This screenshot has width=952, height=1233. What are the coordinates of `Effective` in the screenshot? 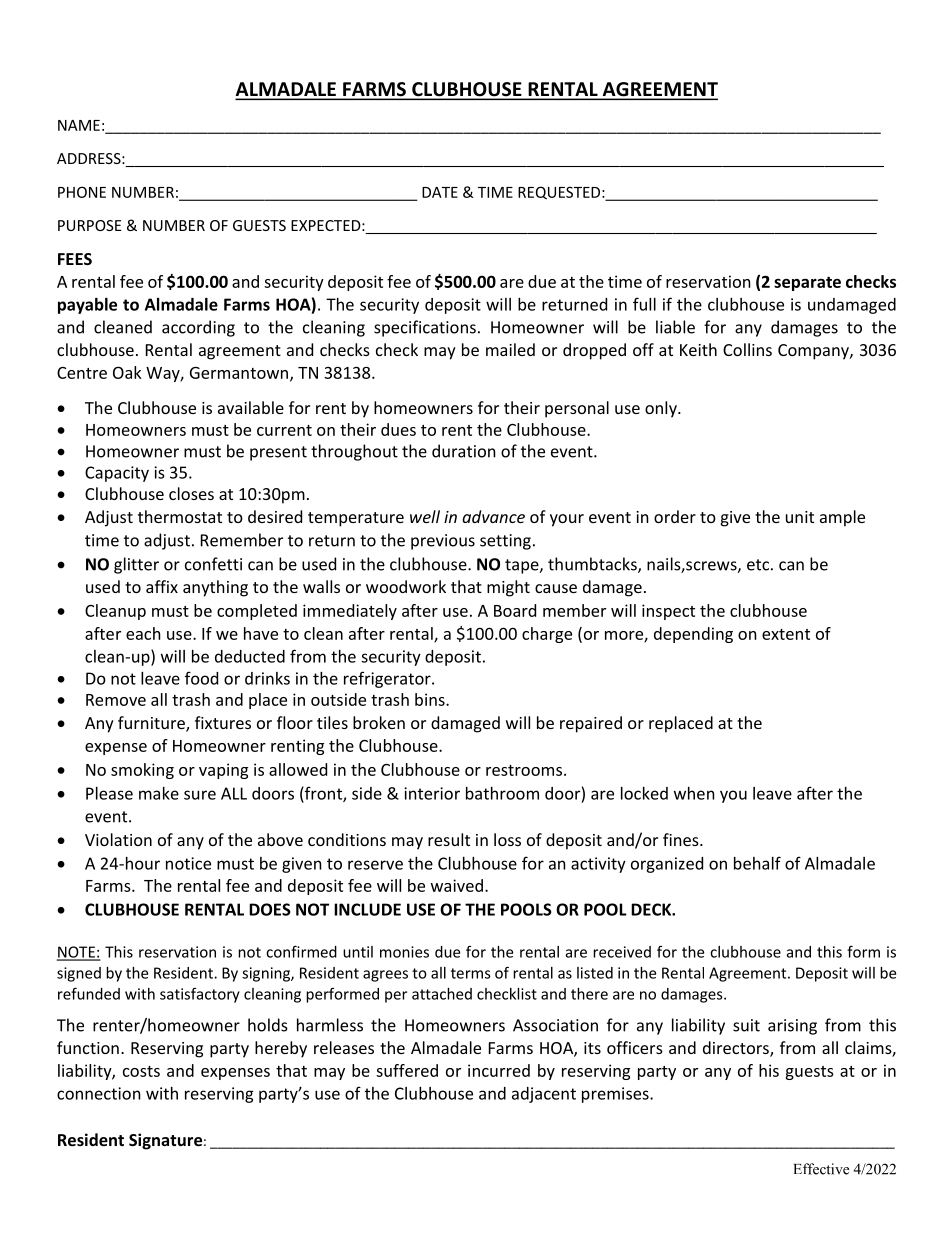 It's located at (821, 1169).
